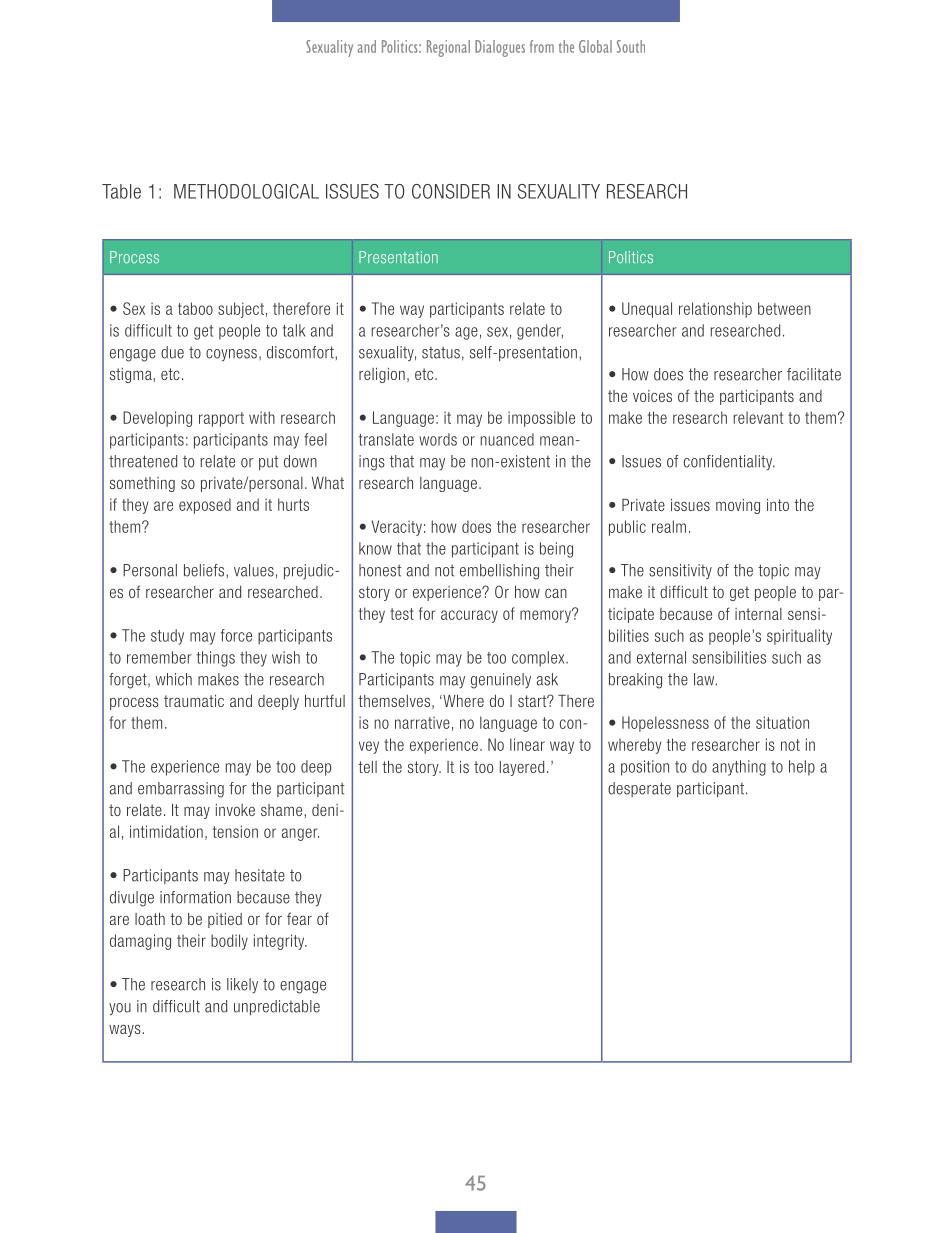  I want to click on likely, so click(242, 985).
